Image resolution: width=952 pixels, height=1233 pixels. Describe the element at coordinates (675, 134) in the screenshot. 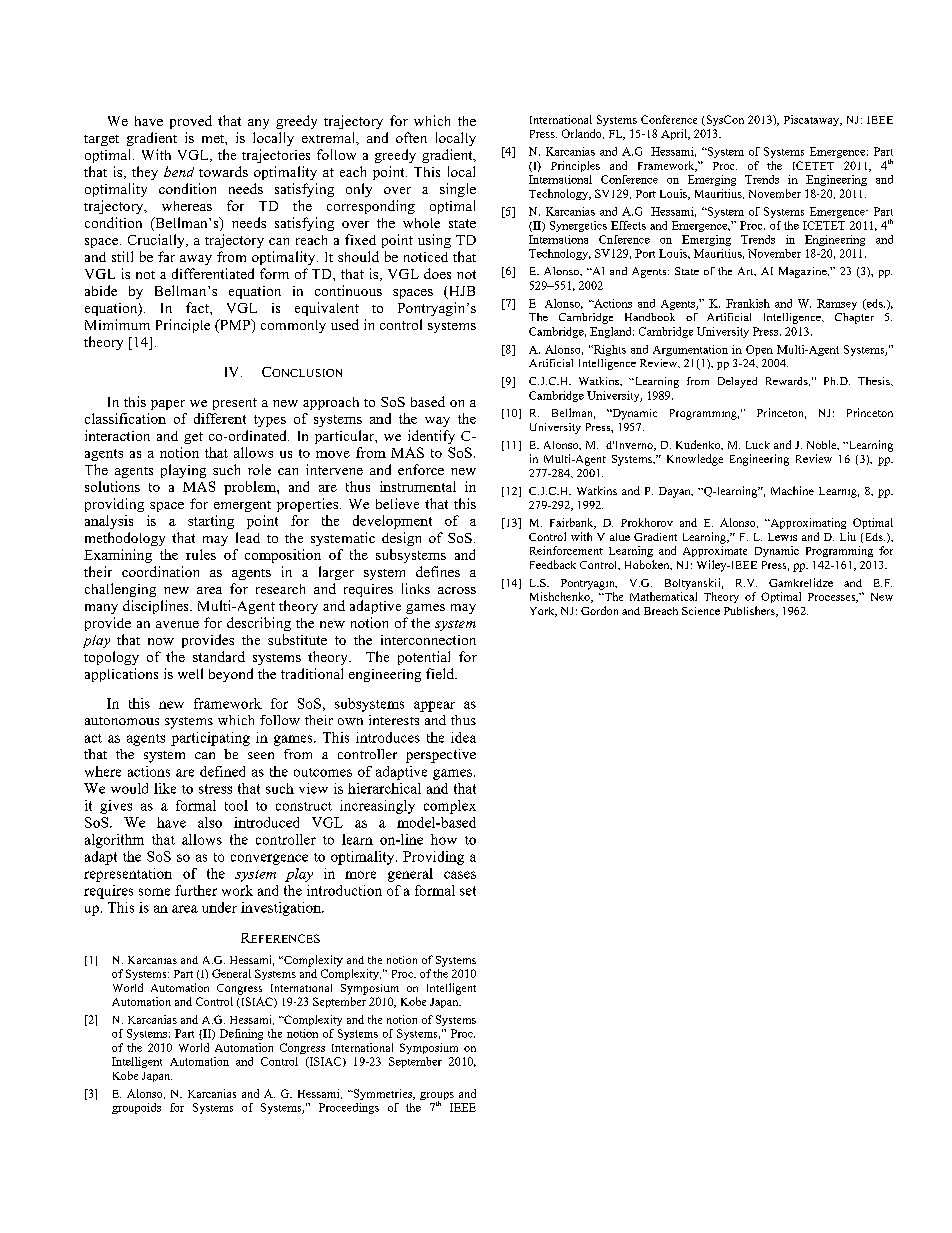

I see `April` at that location.
